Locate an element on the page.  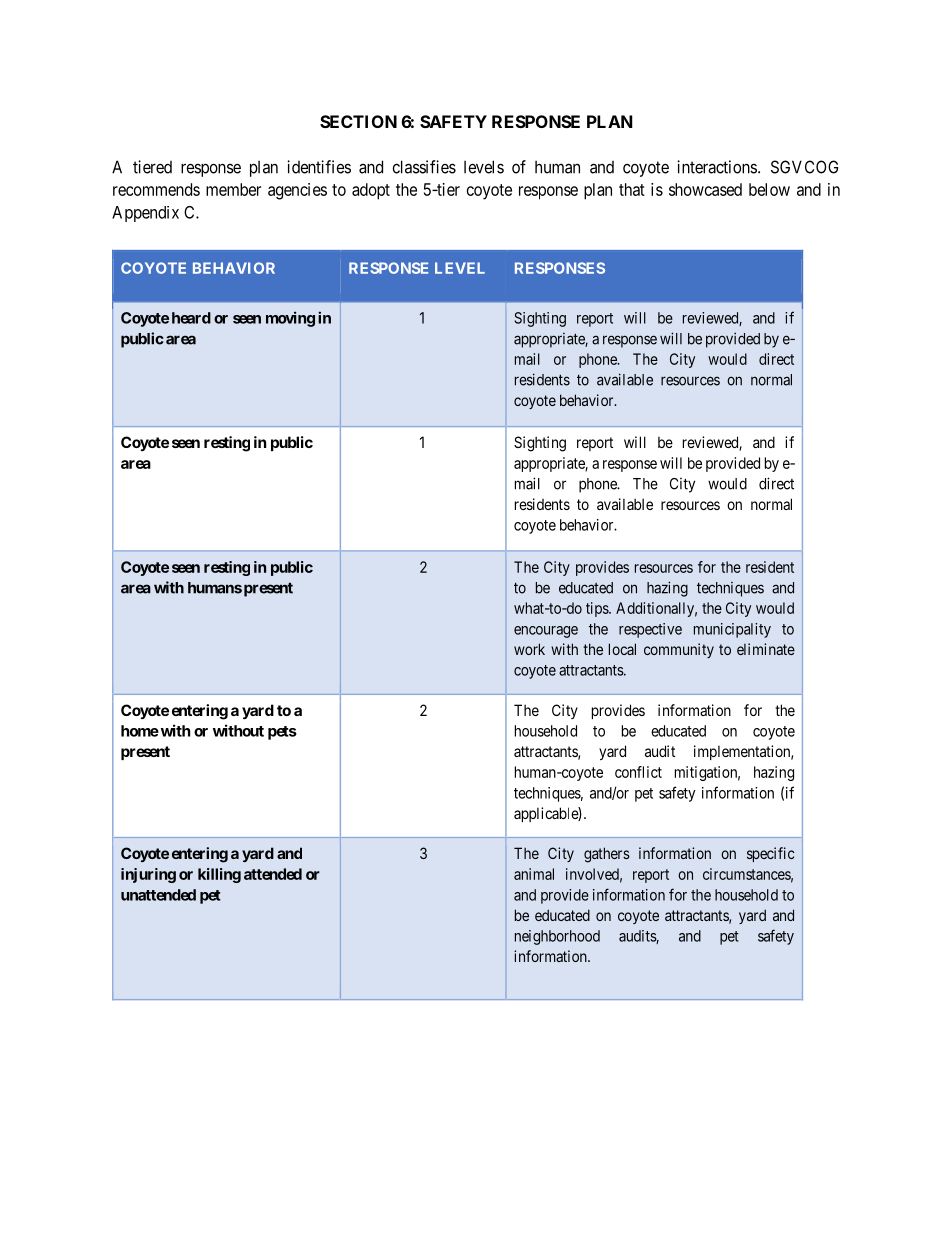
member is located at coordinates (233, 189).
